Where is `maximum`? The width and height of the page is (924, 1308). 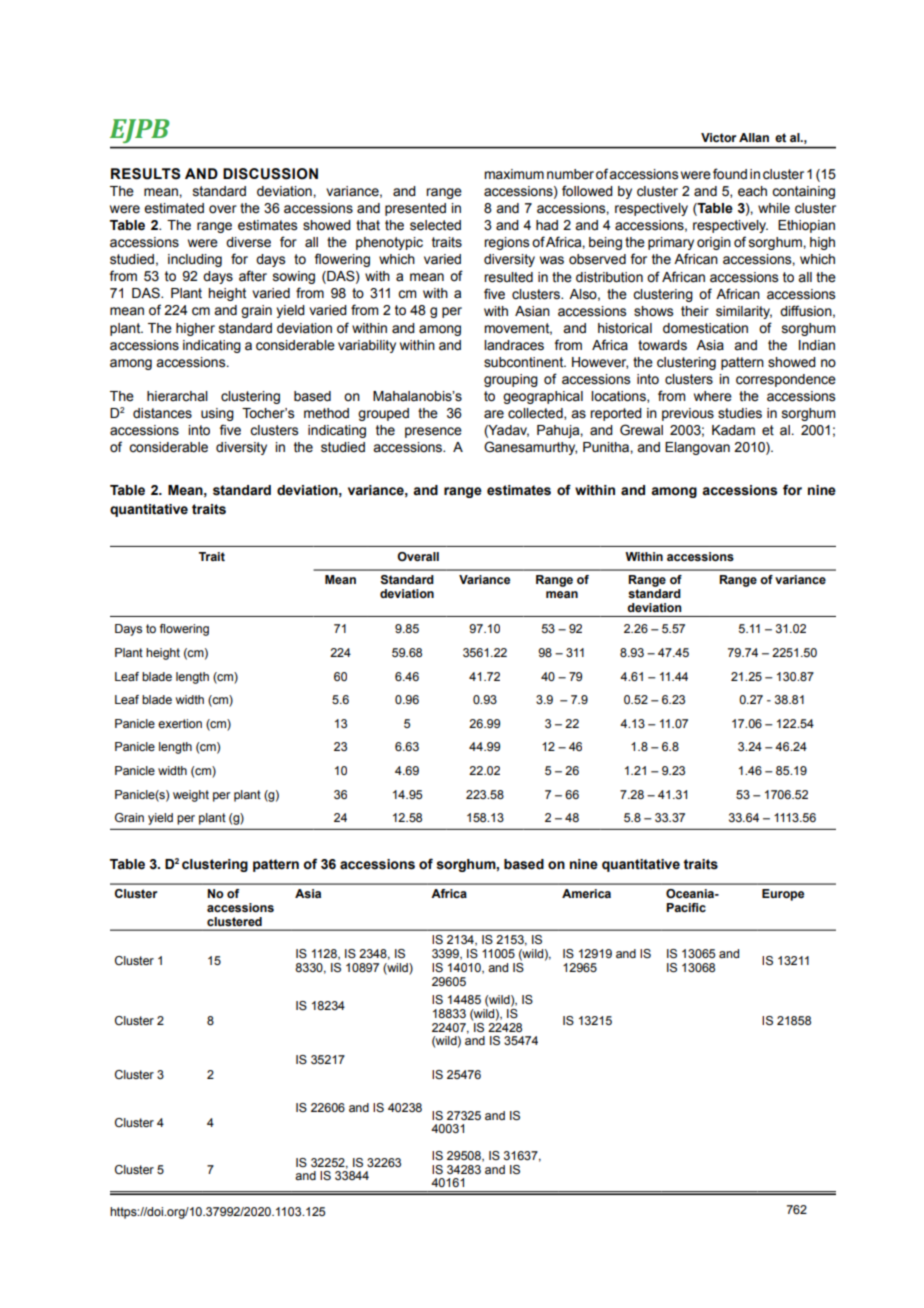 maximum is located at coordinates (514, 174).
